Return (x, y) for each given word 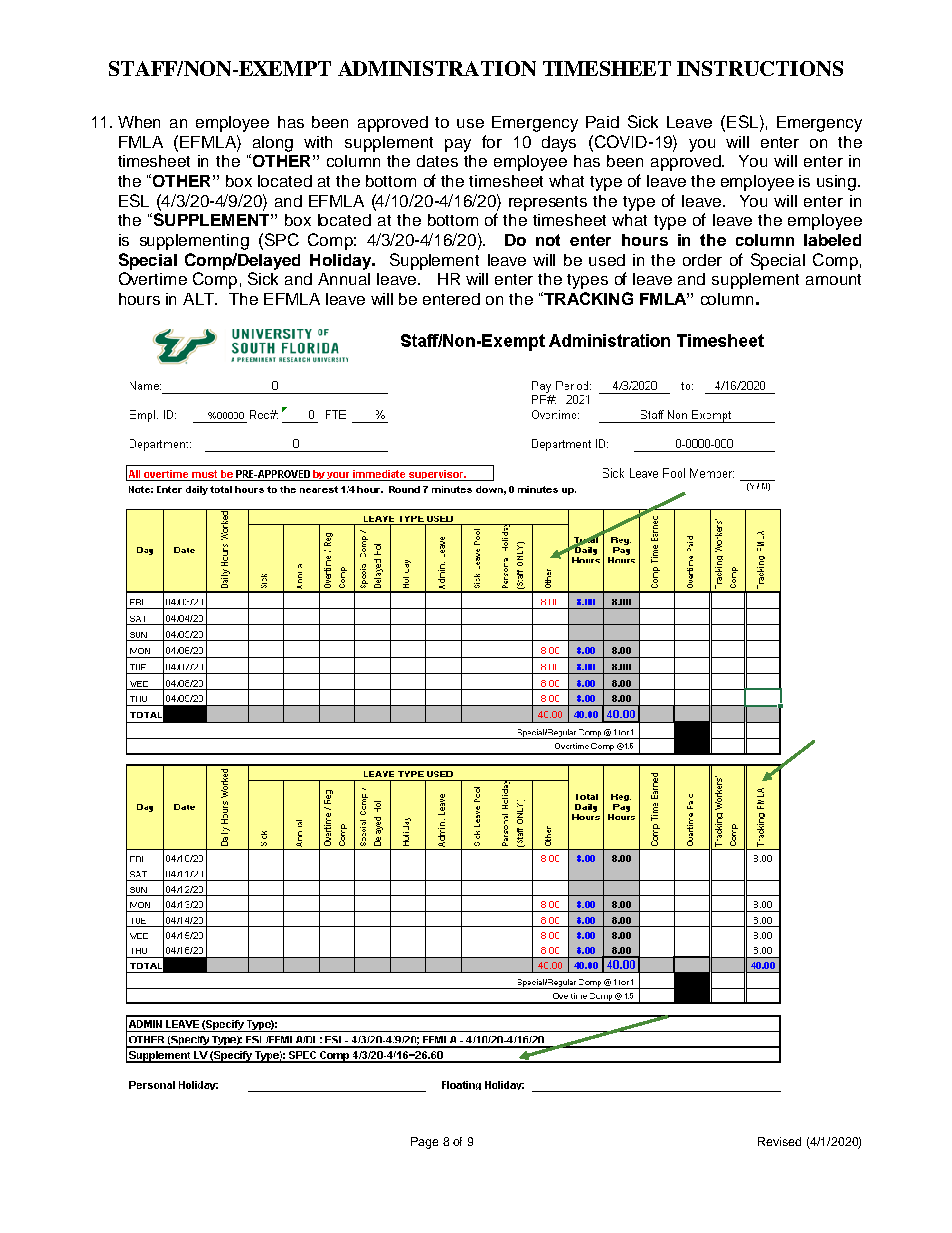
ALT (200, 299)
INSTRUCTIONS (760, 68)
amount (833, 279)
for (492, 141)
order (702, 260)
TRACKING (587, 298)
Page (424, 1143)
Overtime (153, 278)
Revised (779, 1141)
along (273, 144)
